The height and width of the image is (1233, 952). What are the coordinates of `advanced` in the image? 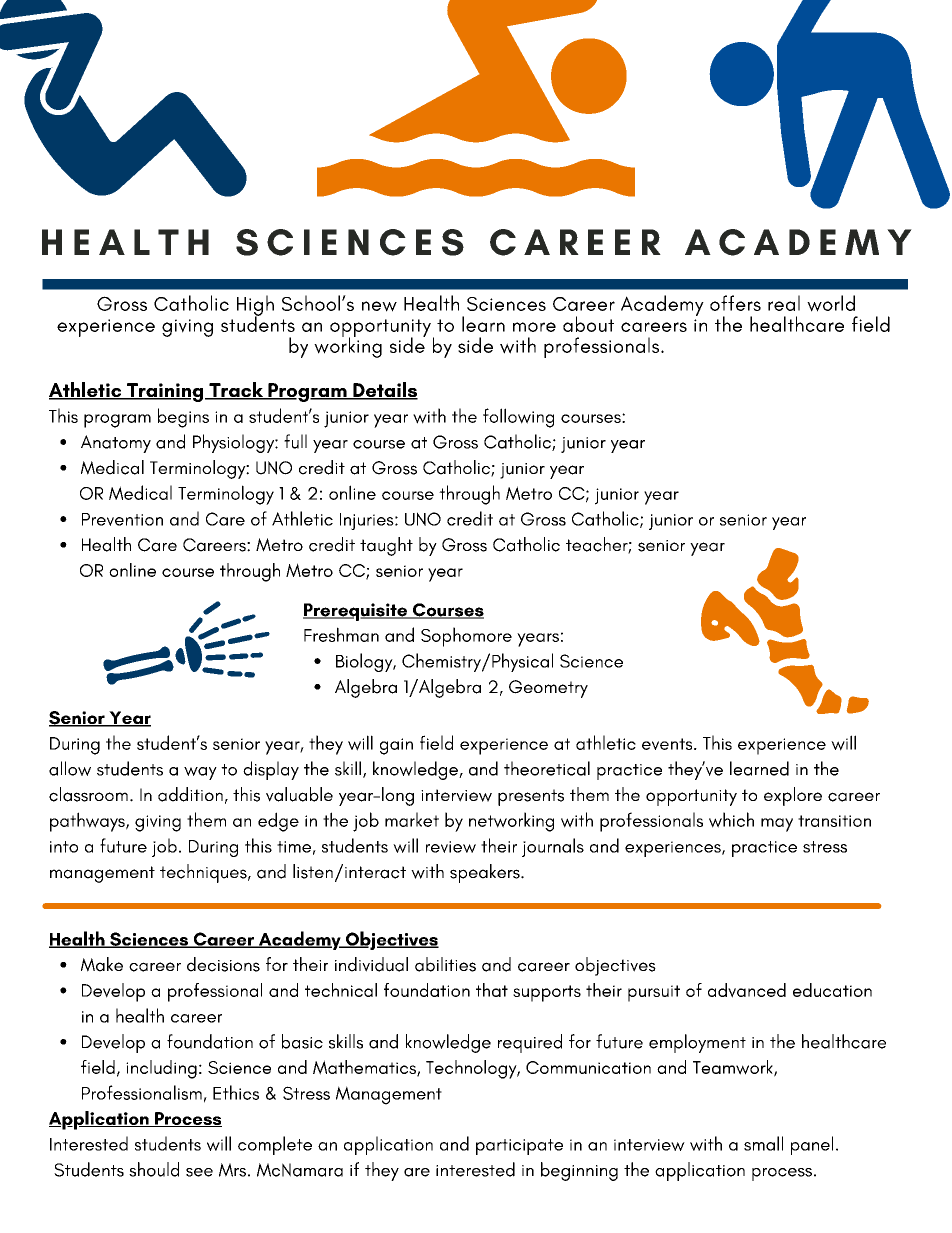 It's located at (747, 990).
